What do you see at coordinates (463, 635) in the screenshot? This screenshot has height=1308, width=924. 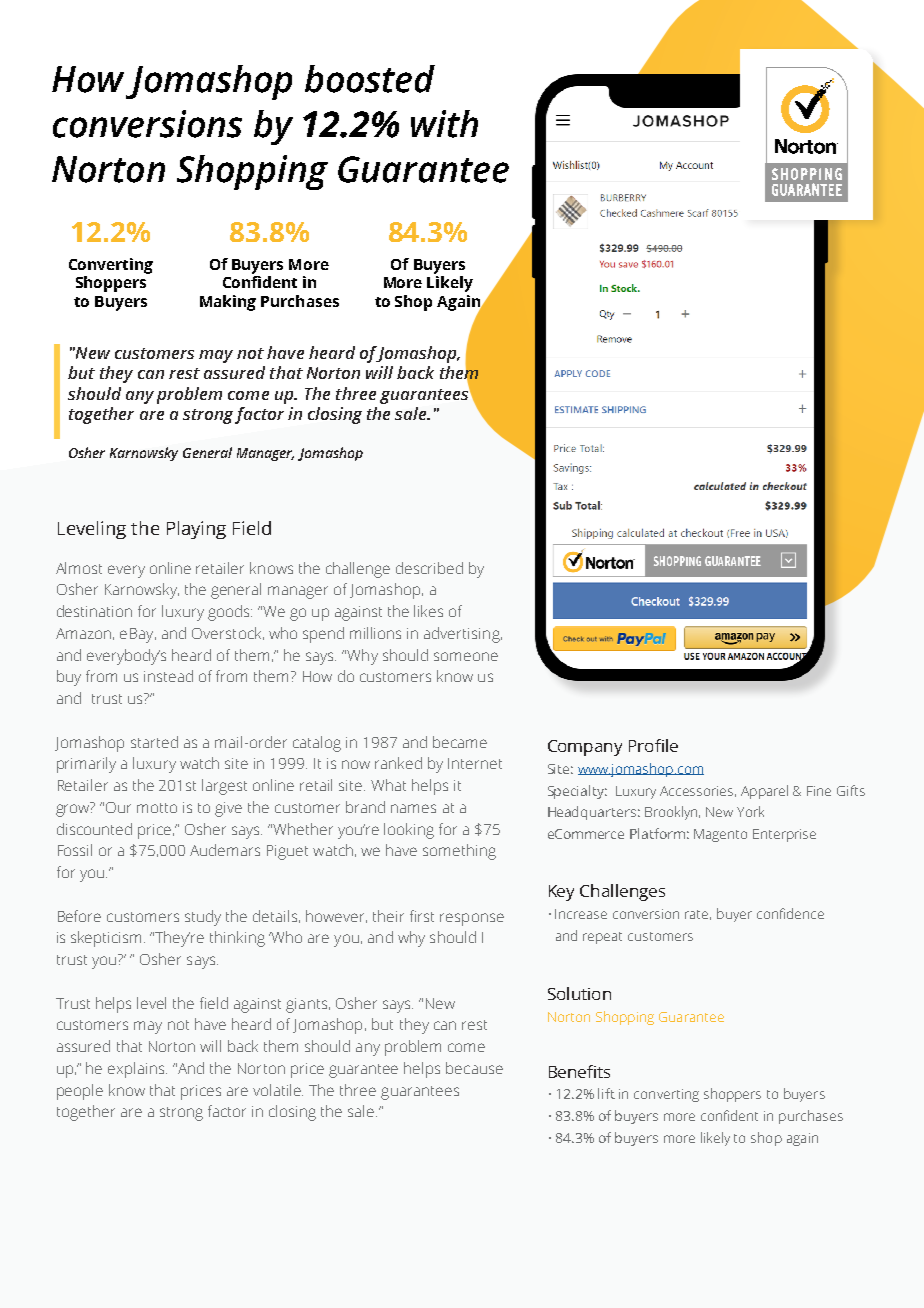 I see `advertising` at bounding box center [463, 635].
